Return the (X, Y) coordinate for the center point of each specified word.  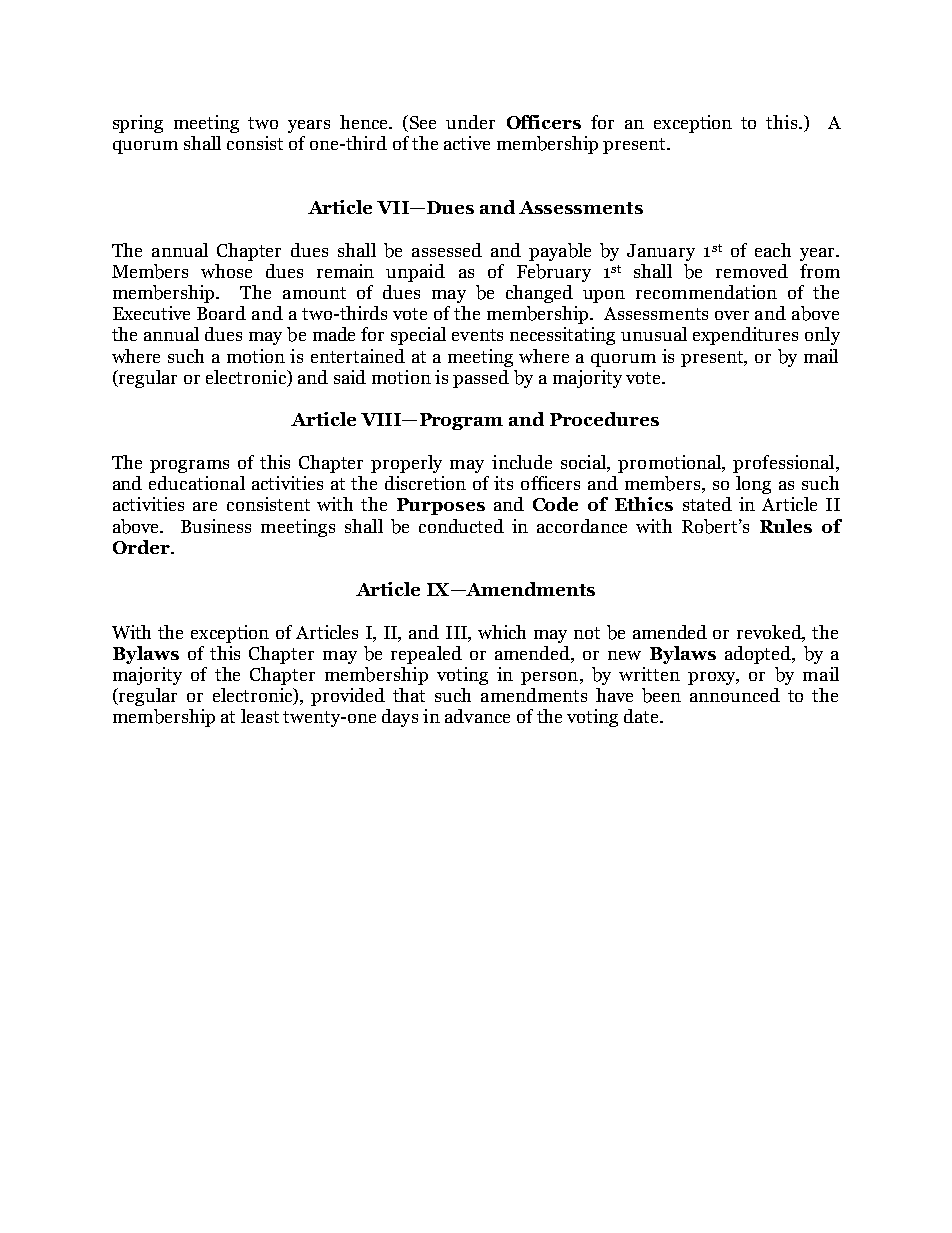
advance (477, 716)
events (477, 335)
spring (138, 124)
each (773, 250)
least (260, 716)
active (467, 143)
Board (221, 313)
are (205, 506)
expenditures (745, 336)
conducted (461, 526)
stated (707, 504)
